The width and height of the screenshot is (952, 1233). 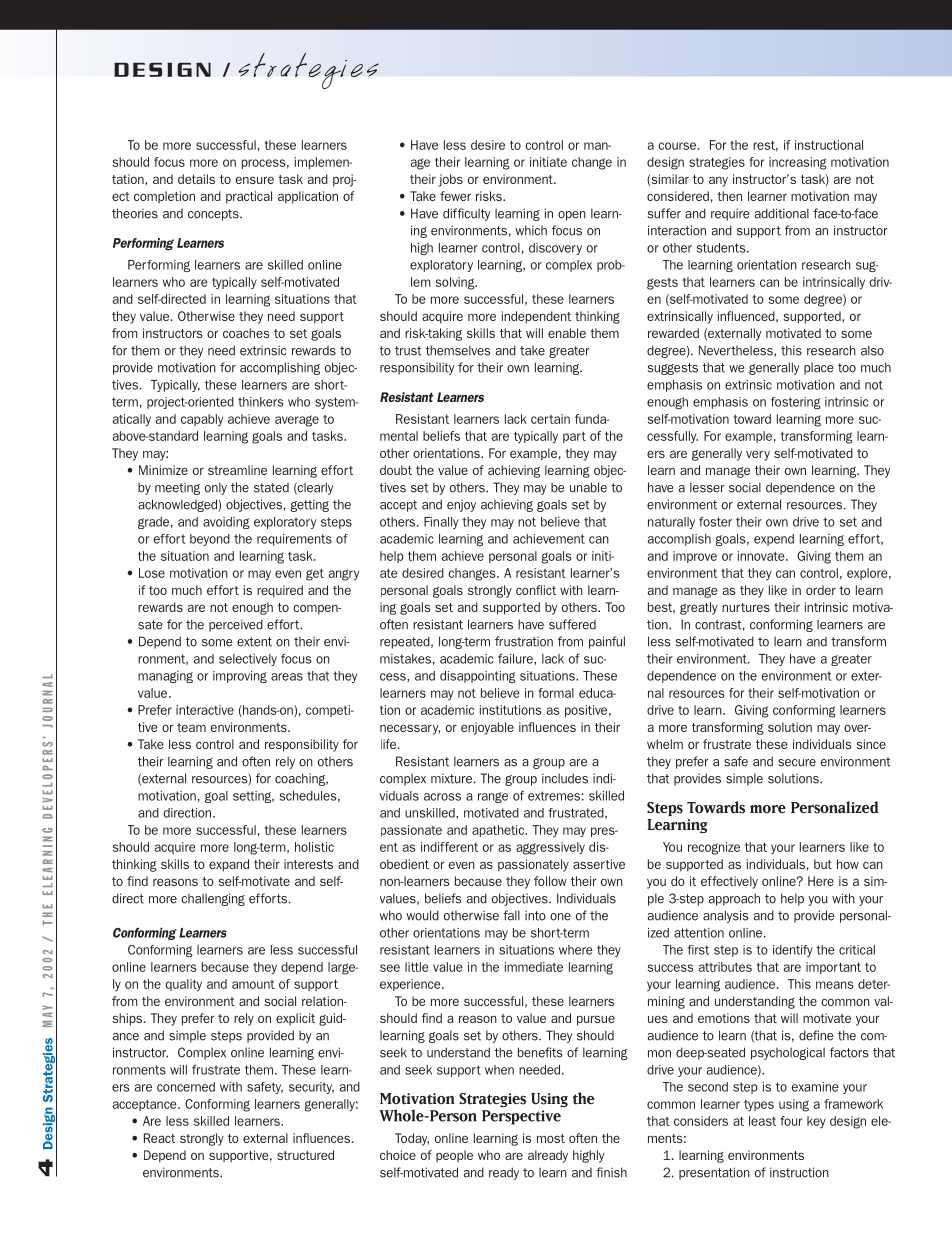 What do you see at coordinates (159, 1138) in the screenshot?
I see `React` at bounding box center [159, 1138].
